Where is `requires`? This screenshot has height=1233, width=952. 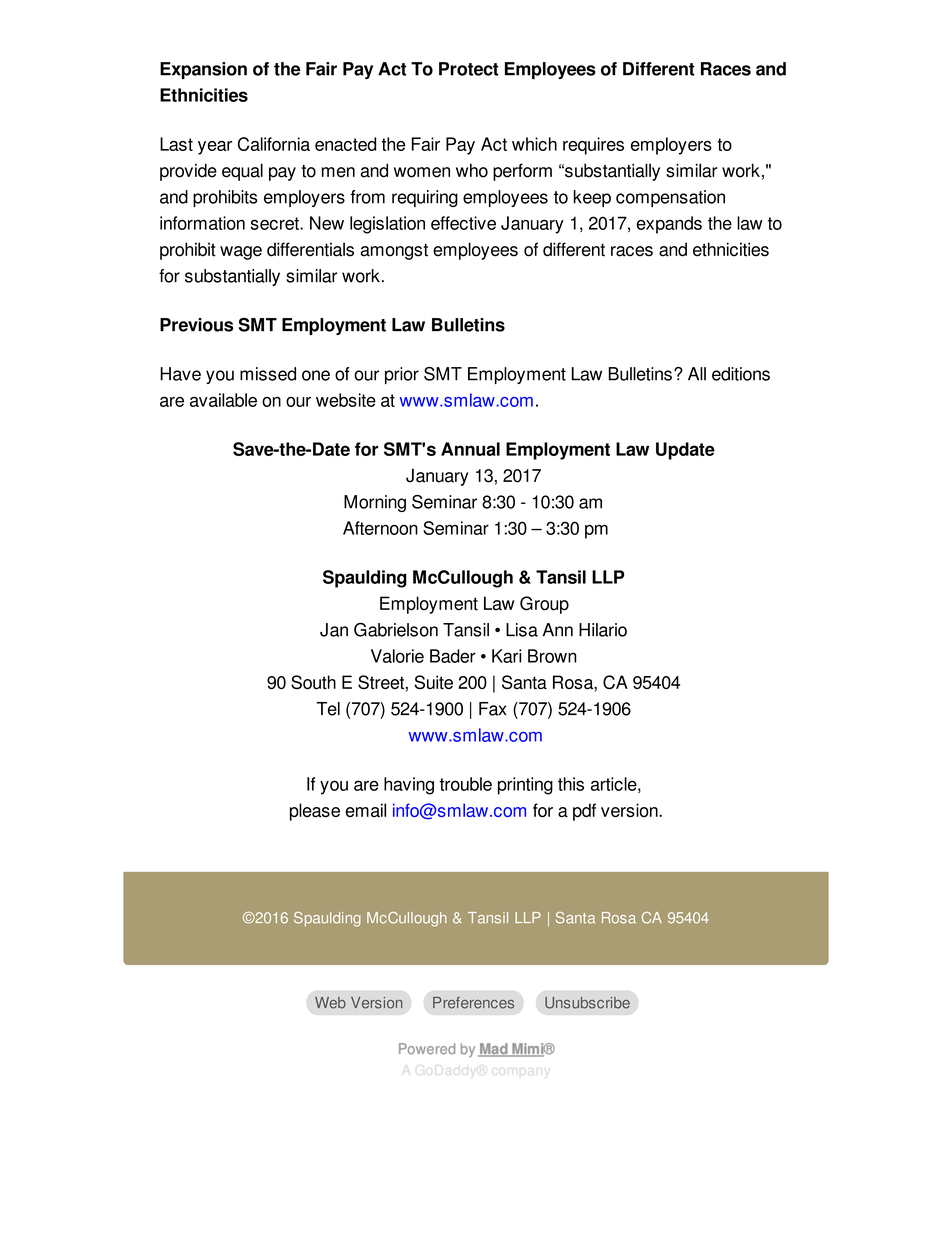 requires is located at coordinates (593, 146).
